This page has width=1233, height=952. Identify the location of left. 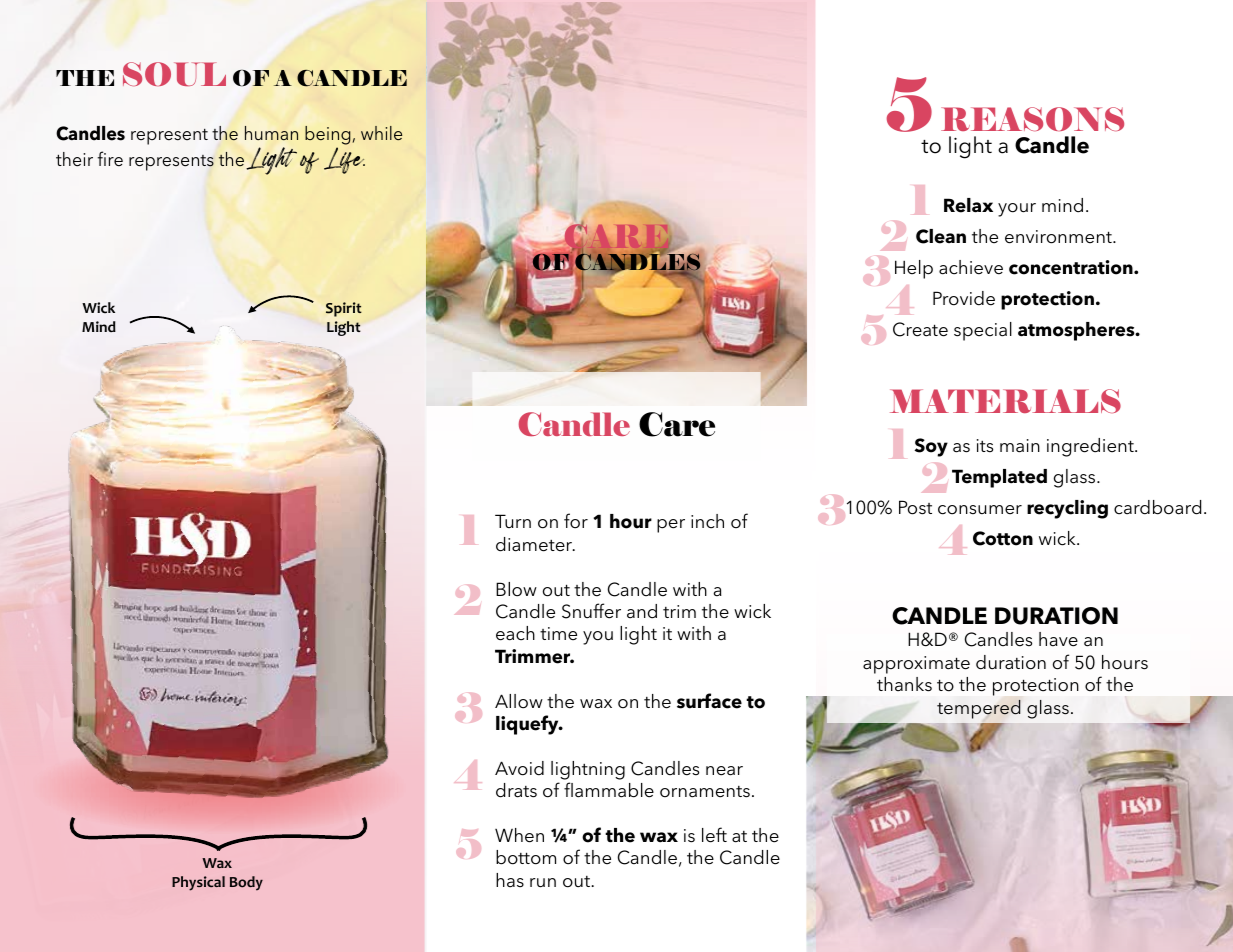
(714, 835).
